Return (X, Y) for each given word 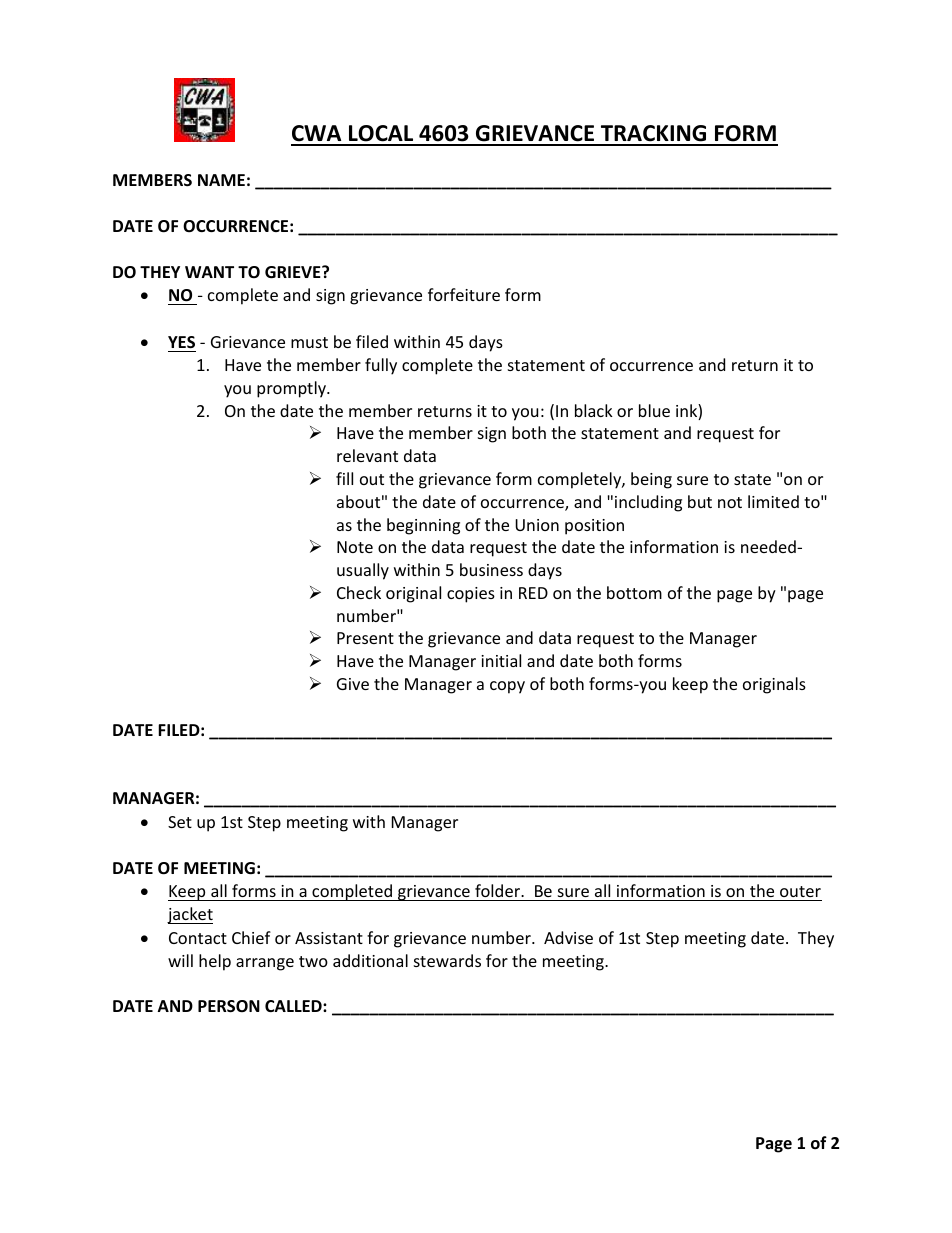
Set (180, 822)
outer (800, 891)
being (651, 480)
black (594, 410)
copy (507, 687)
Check (359, 592)
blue (654, 410)
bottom (634, 592)
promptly (292, 389)
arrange (265, 964)
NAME (221, 180)
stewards (447, 960)
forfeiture (464, 294)
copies (471, 595)
